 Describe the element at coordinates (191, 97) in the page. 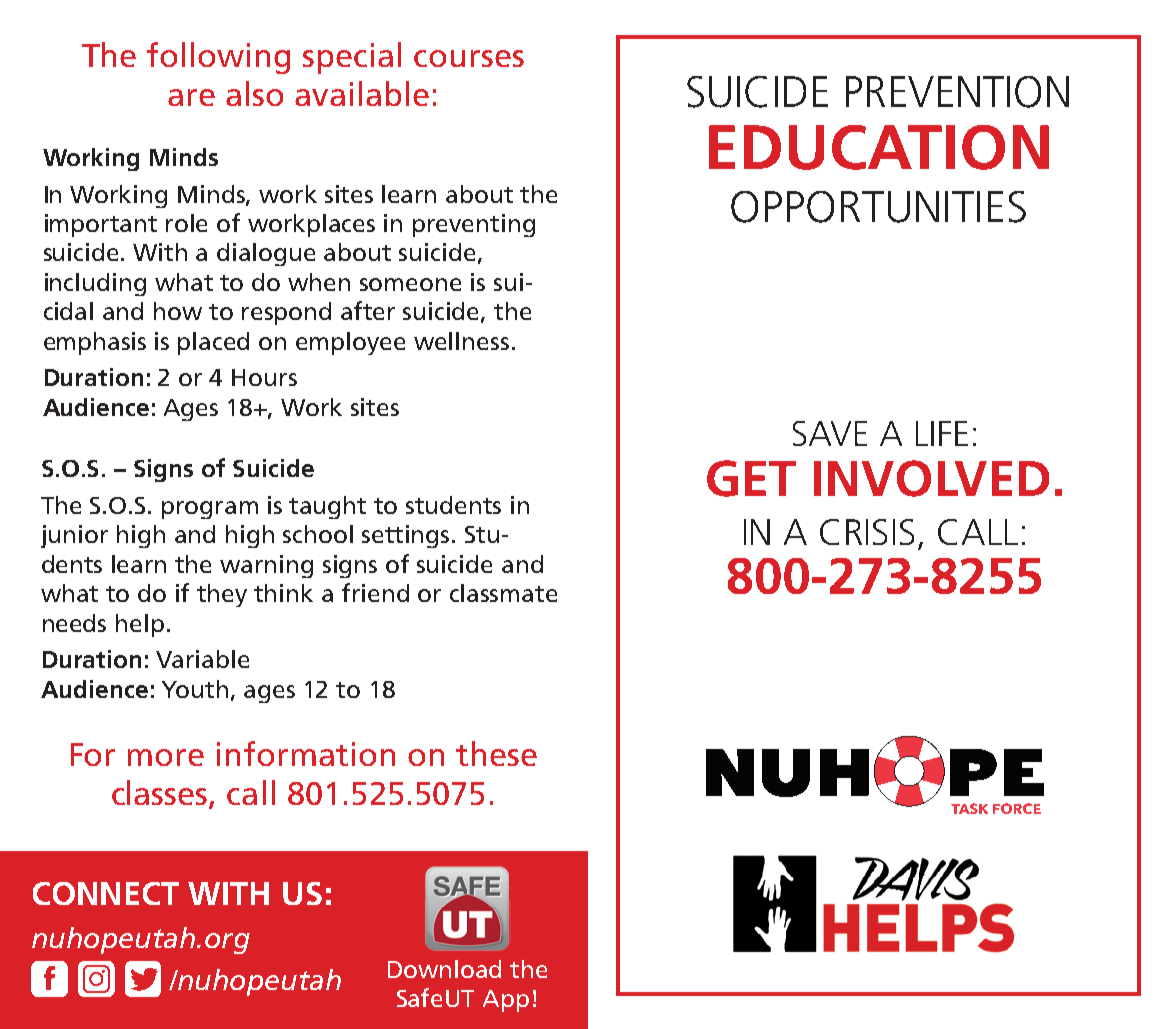

I see `are` at that location.
